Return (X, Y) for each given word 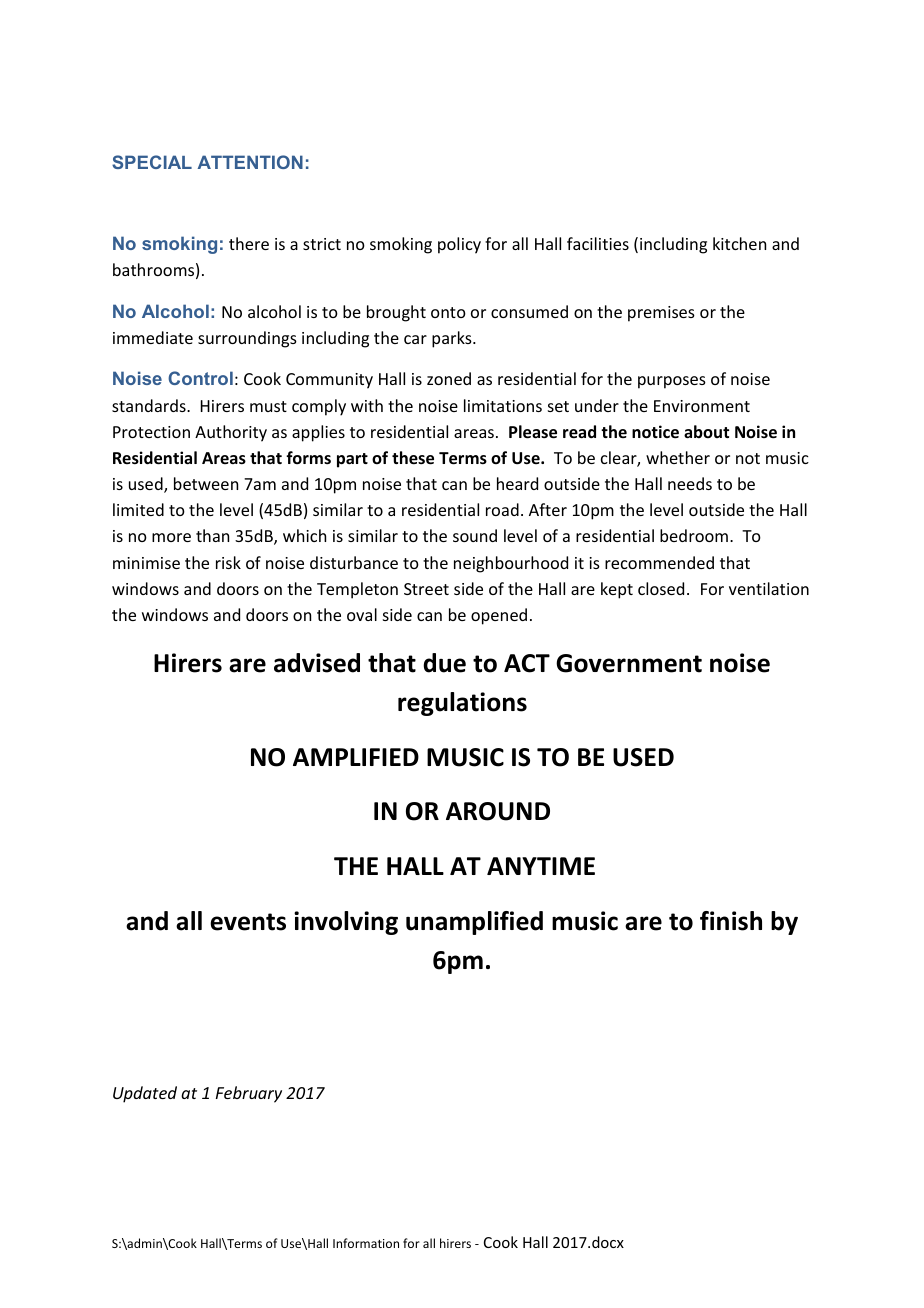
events (248, 922)
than (212, 535)
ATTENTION (250, 162)
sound (475, 535)
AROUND (498, 811)
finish (731, 921)
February (249, 1094)
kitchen (739, 243)
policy (459, 245)
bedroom (694, 535)
